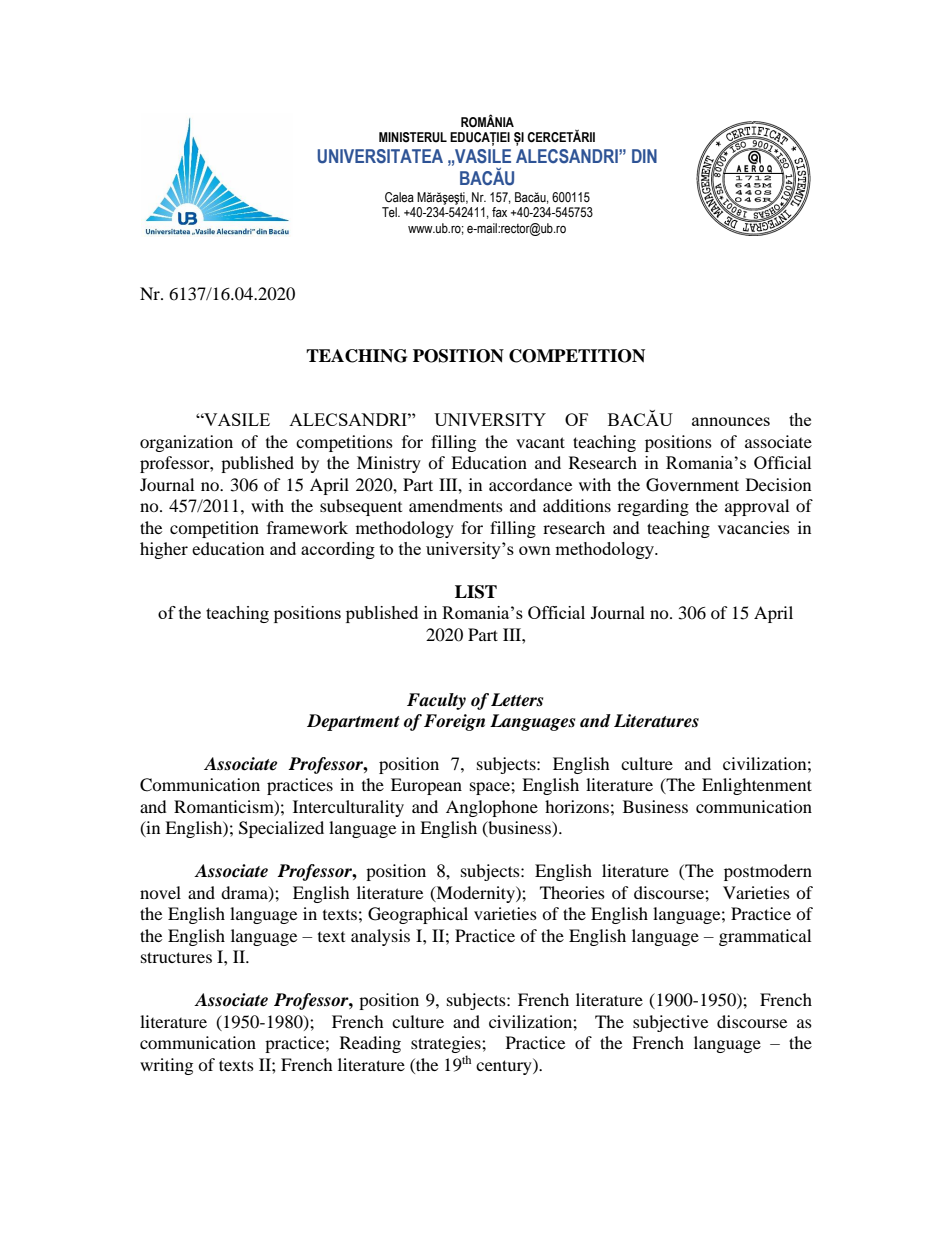 Image resolution: width=952 pixels, height=1233 pixels. What do you see at coordinates (164, 550) in the screenshot?
I see `higher` at bounding box center [164, 550].
